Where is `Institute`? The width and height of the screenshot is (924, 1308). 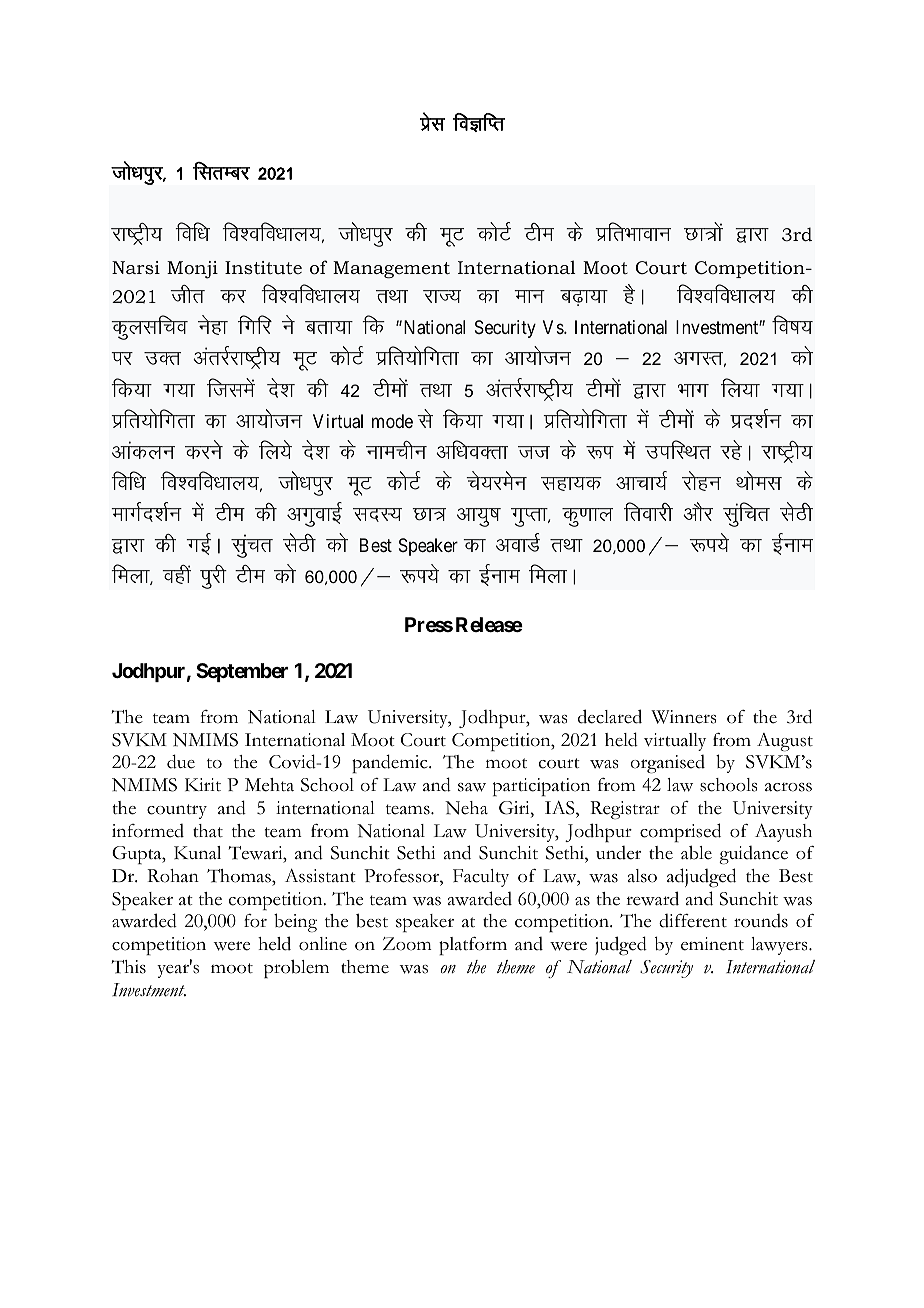
Institute is located at coordinates (263, 267).
